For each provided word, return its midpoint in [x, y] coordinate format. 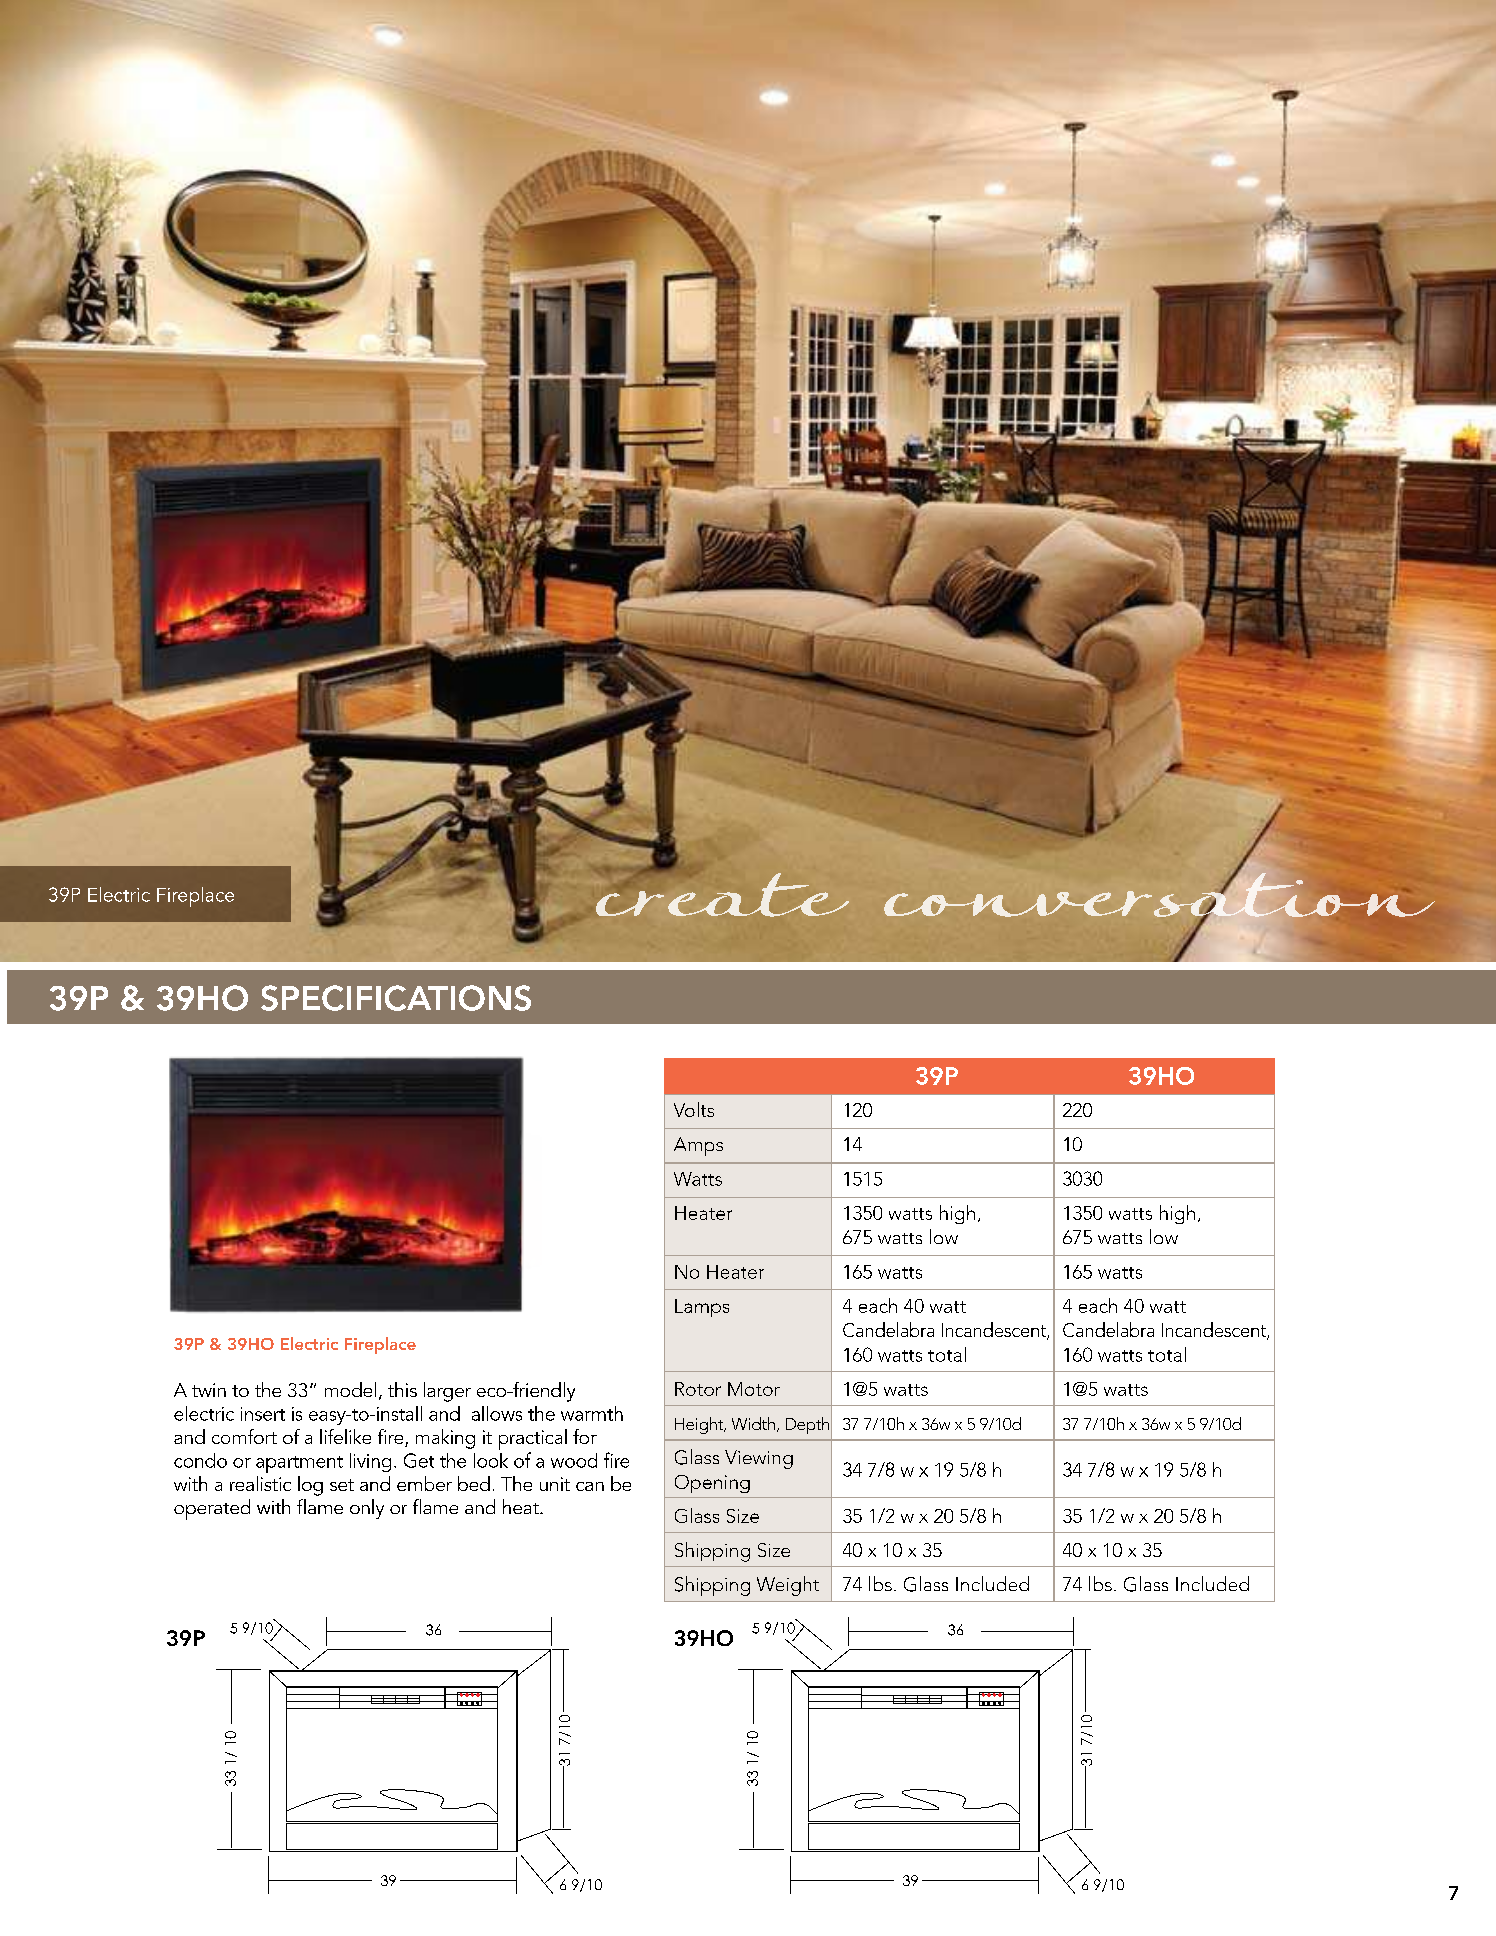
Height [700, 1425]
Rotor [698, 1389]
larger [447, 1392]
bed [474, 1483]
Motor [754, 1389]
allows [497, 1413]
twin [209, 1390]
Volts [694, 1109]
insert [263, 1414]
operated [212, 1509]
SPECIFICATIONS [396, 998]
